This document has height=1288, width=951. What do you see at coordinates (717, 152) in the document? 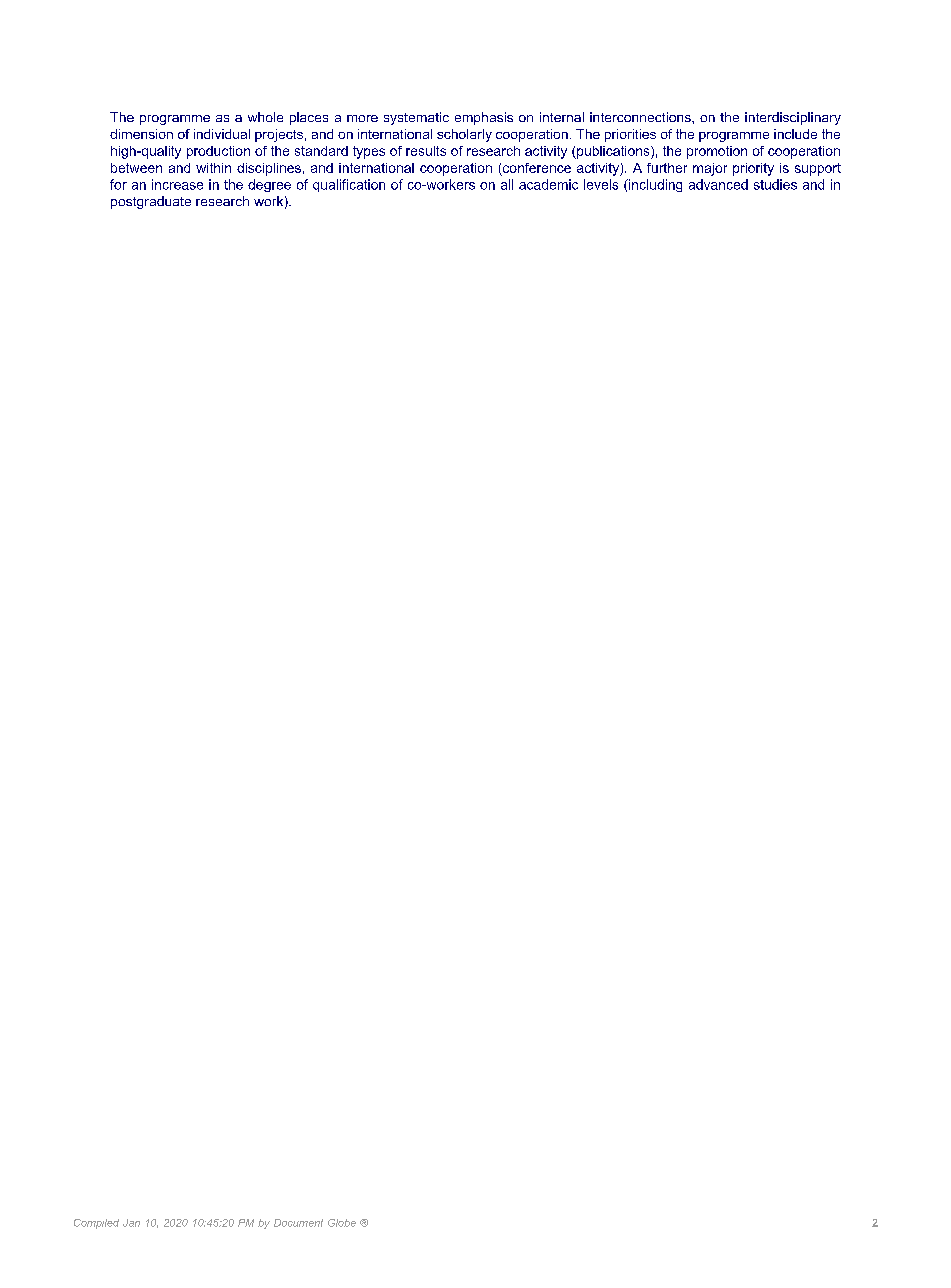
I see `promotion` at bounding box center [717, 152].
